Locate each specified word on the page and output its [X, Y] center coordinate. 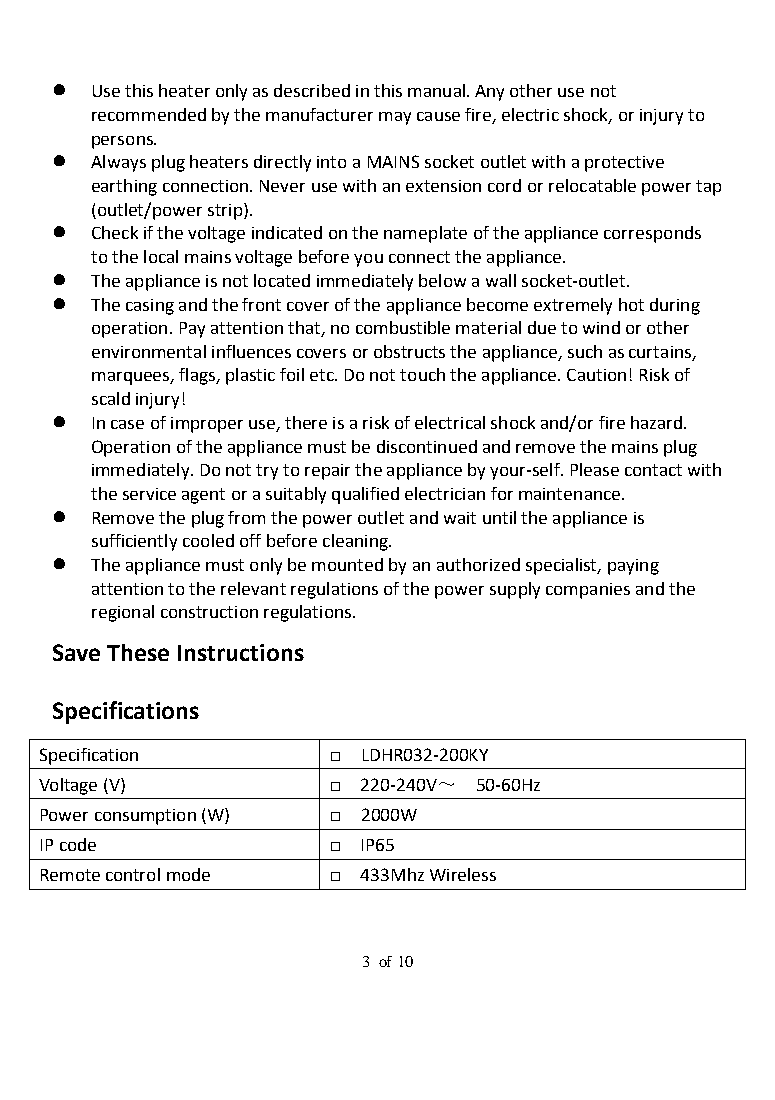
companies [588, 591]
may [395, 118]
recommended [149, 114]
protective [624, 164]
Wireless [463, 874]
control [133, 874]
